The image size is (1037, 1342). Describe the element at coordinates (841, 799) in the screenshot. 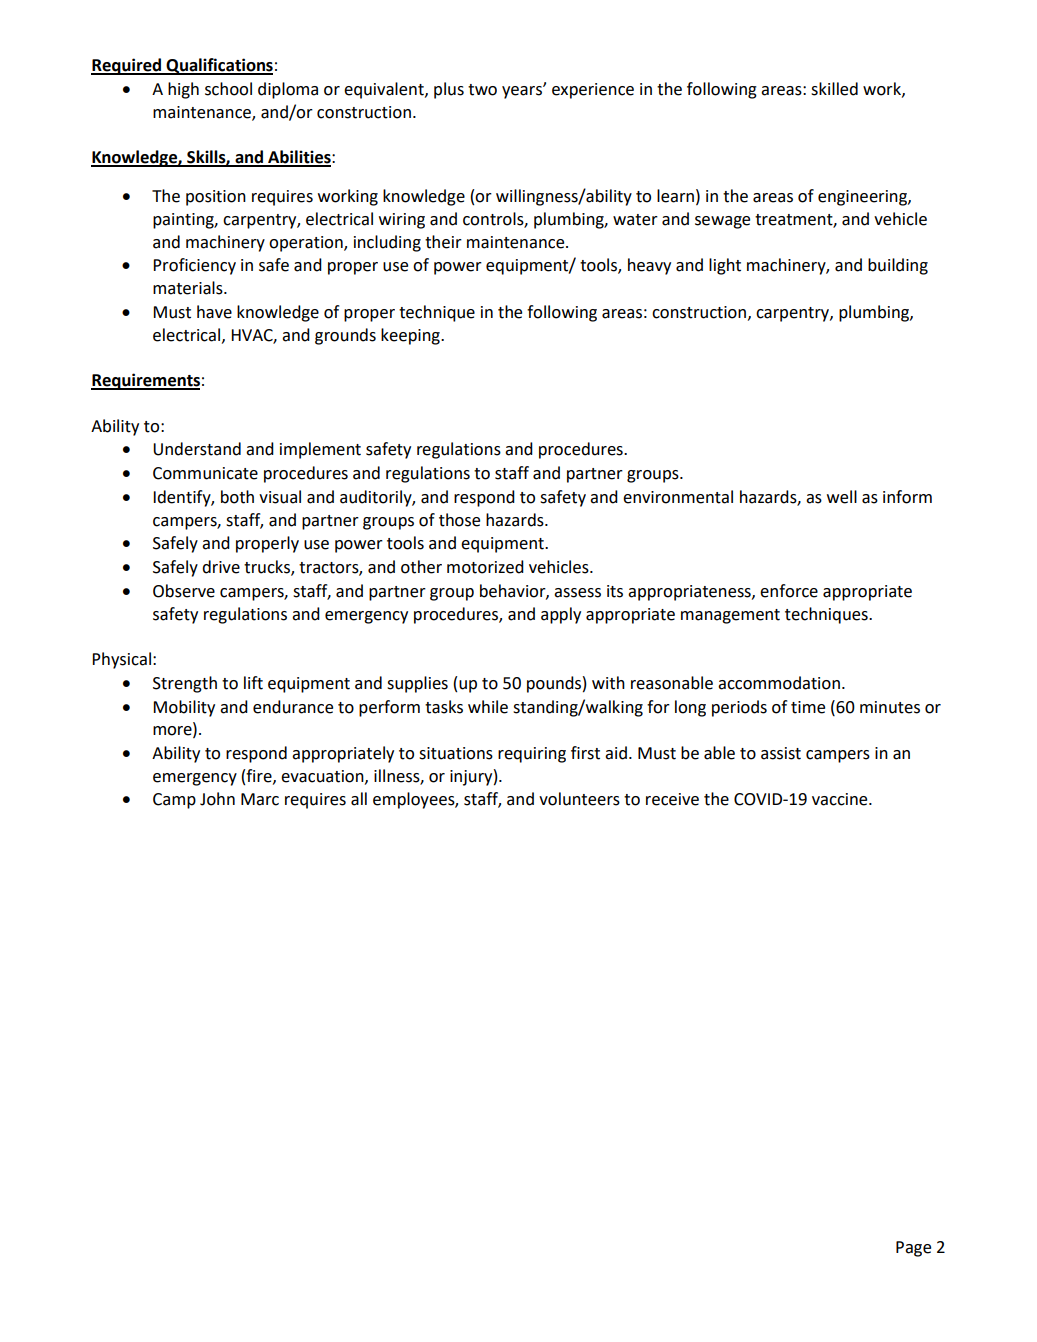

I see `vaccine` at that location.
